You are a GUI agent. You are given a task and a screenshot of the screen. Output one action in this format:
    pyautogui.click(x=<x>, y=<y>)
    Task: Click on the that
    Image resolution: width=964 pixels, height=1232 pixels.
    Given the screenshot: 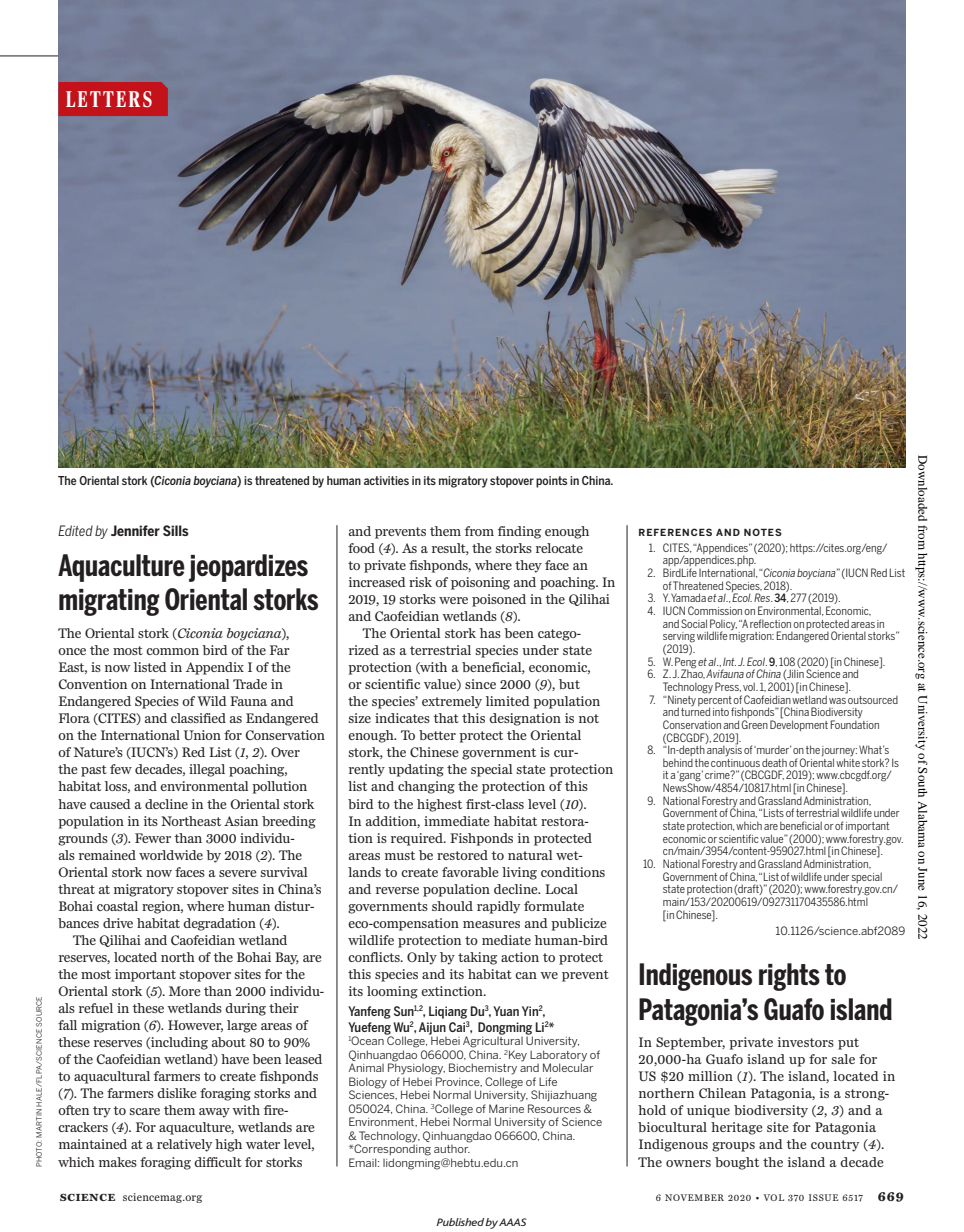 What is the action you would take?
    pyautogui.click(x=446, y=718)
